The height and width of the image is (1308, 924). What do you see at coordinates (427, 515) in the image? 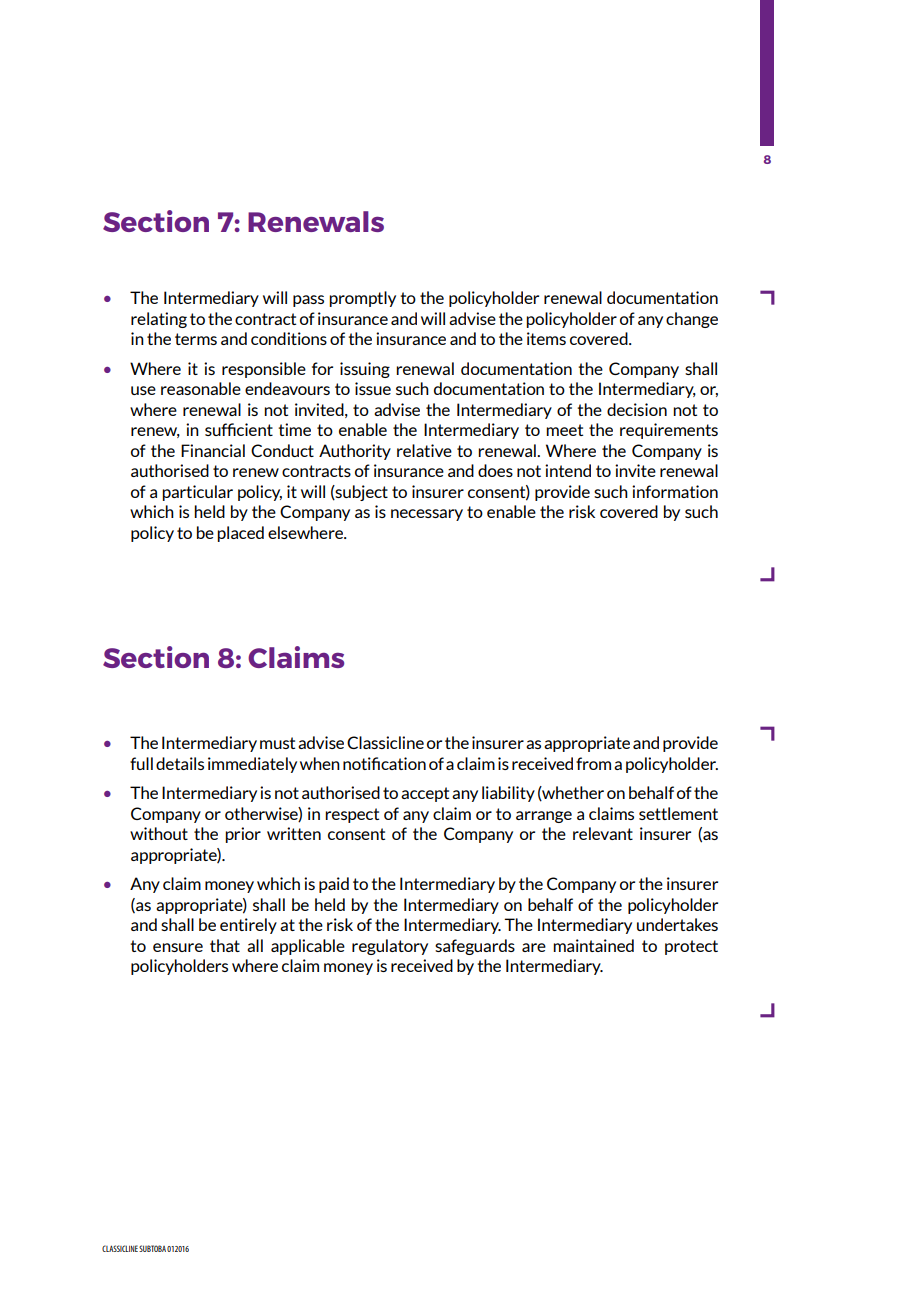
I see `necessary` at bounding box center [427, 515].
